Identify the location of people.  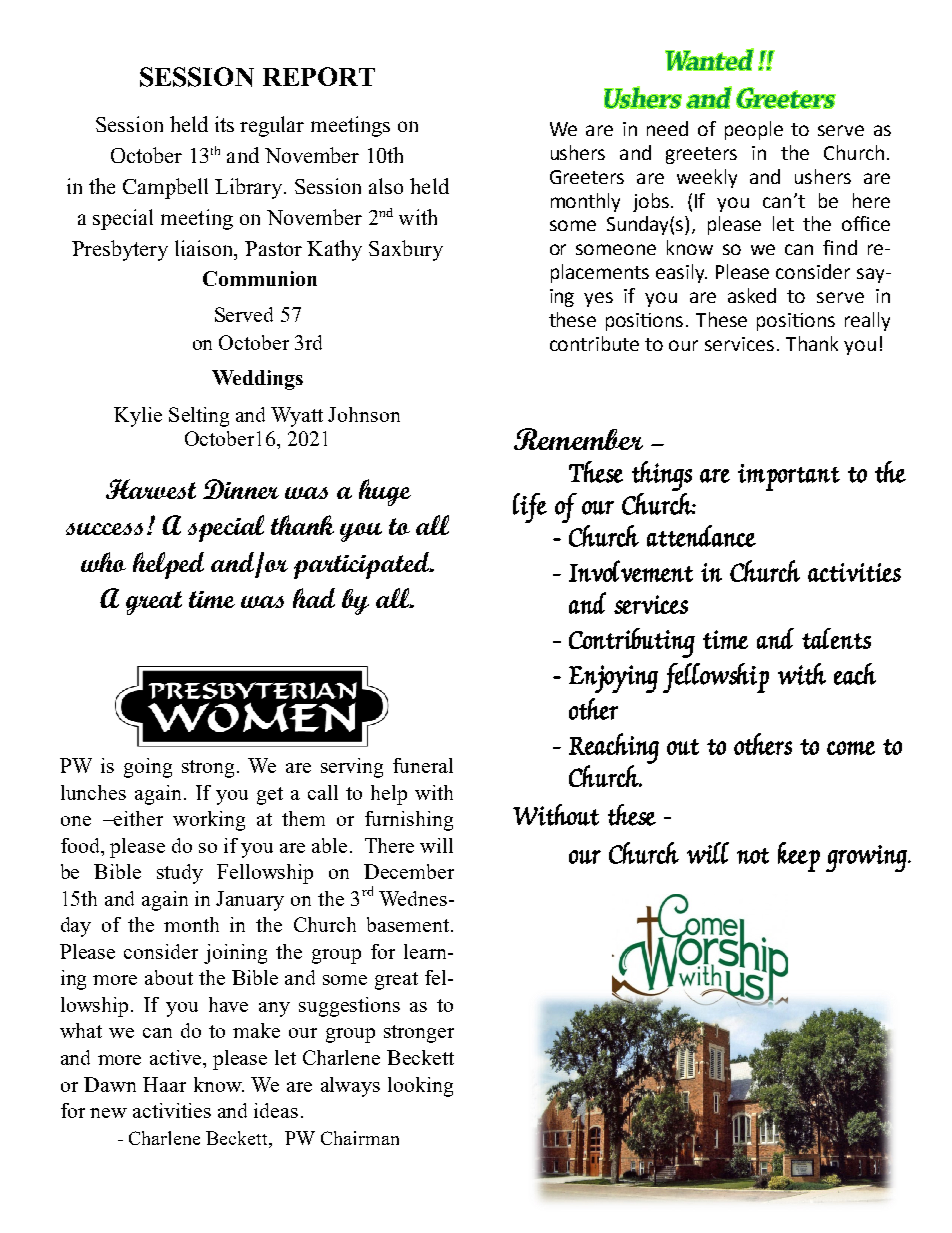
(754, 130).
